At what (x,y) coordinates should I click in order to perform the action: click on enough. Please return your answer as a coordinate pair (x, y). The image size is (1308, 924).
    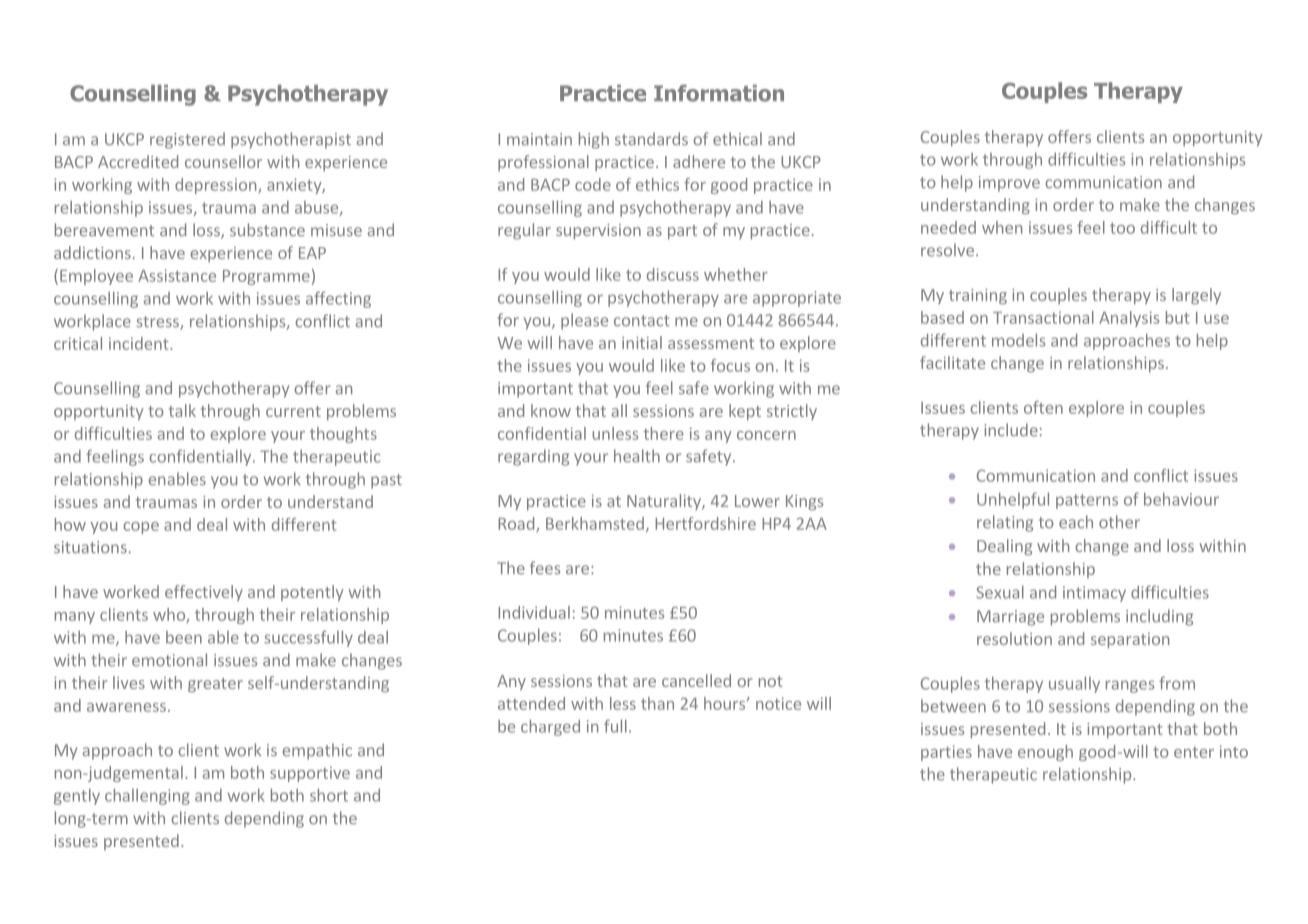
    Looking at the image, I should click on (1045, 753).
